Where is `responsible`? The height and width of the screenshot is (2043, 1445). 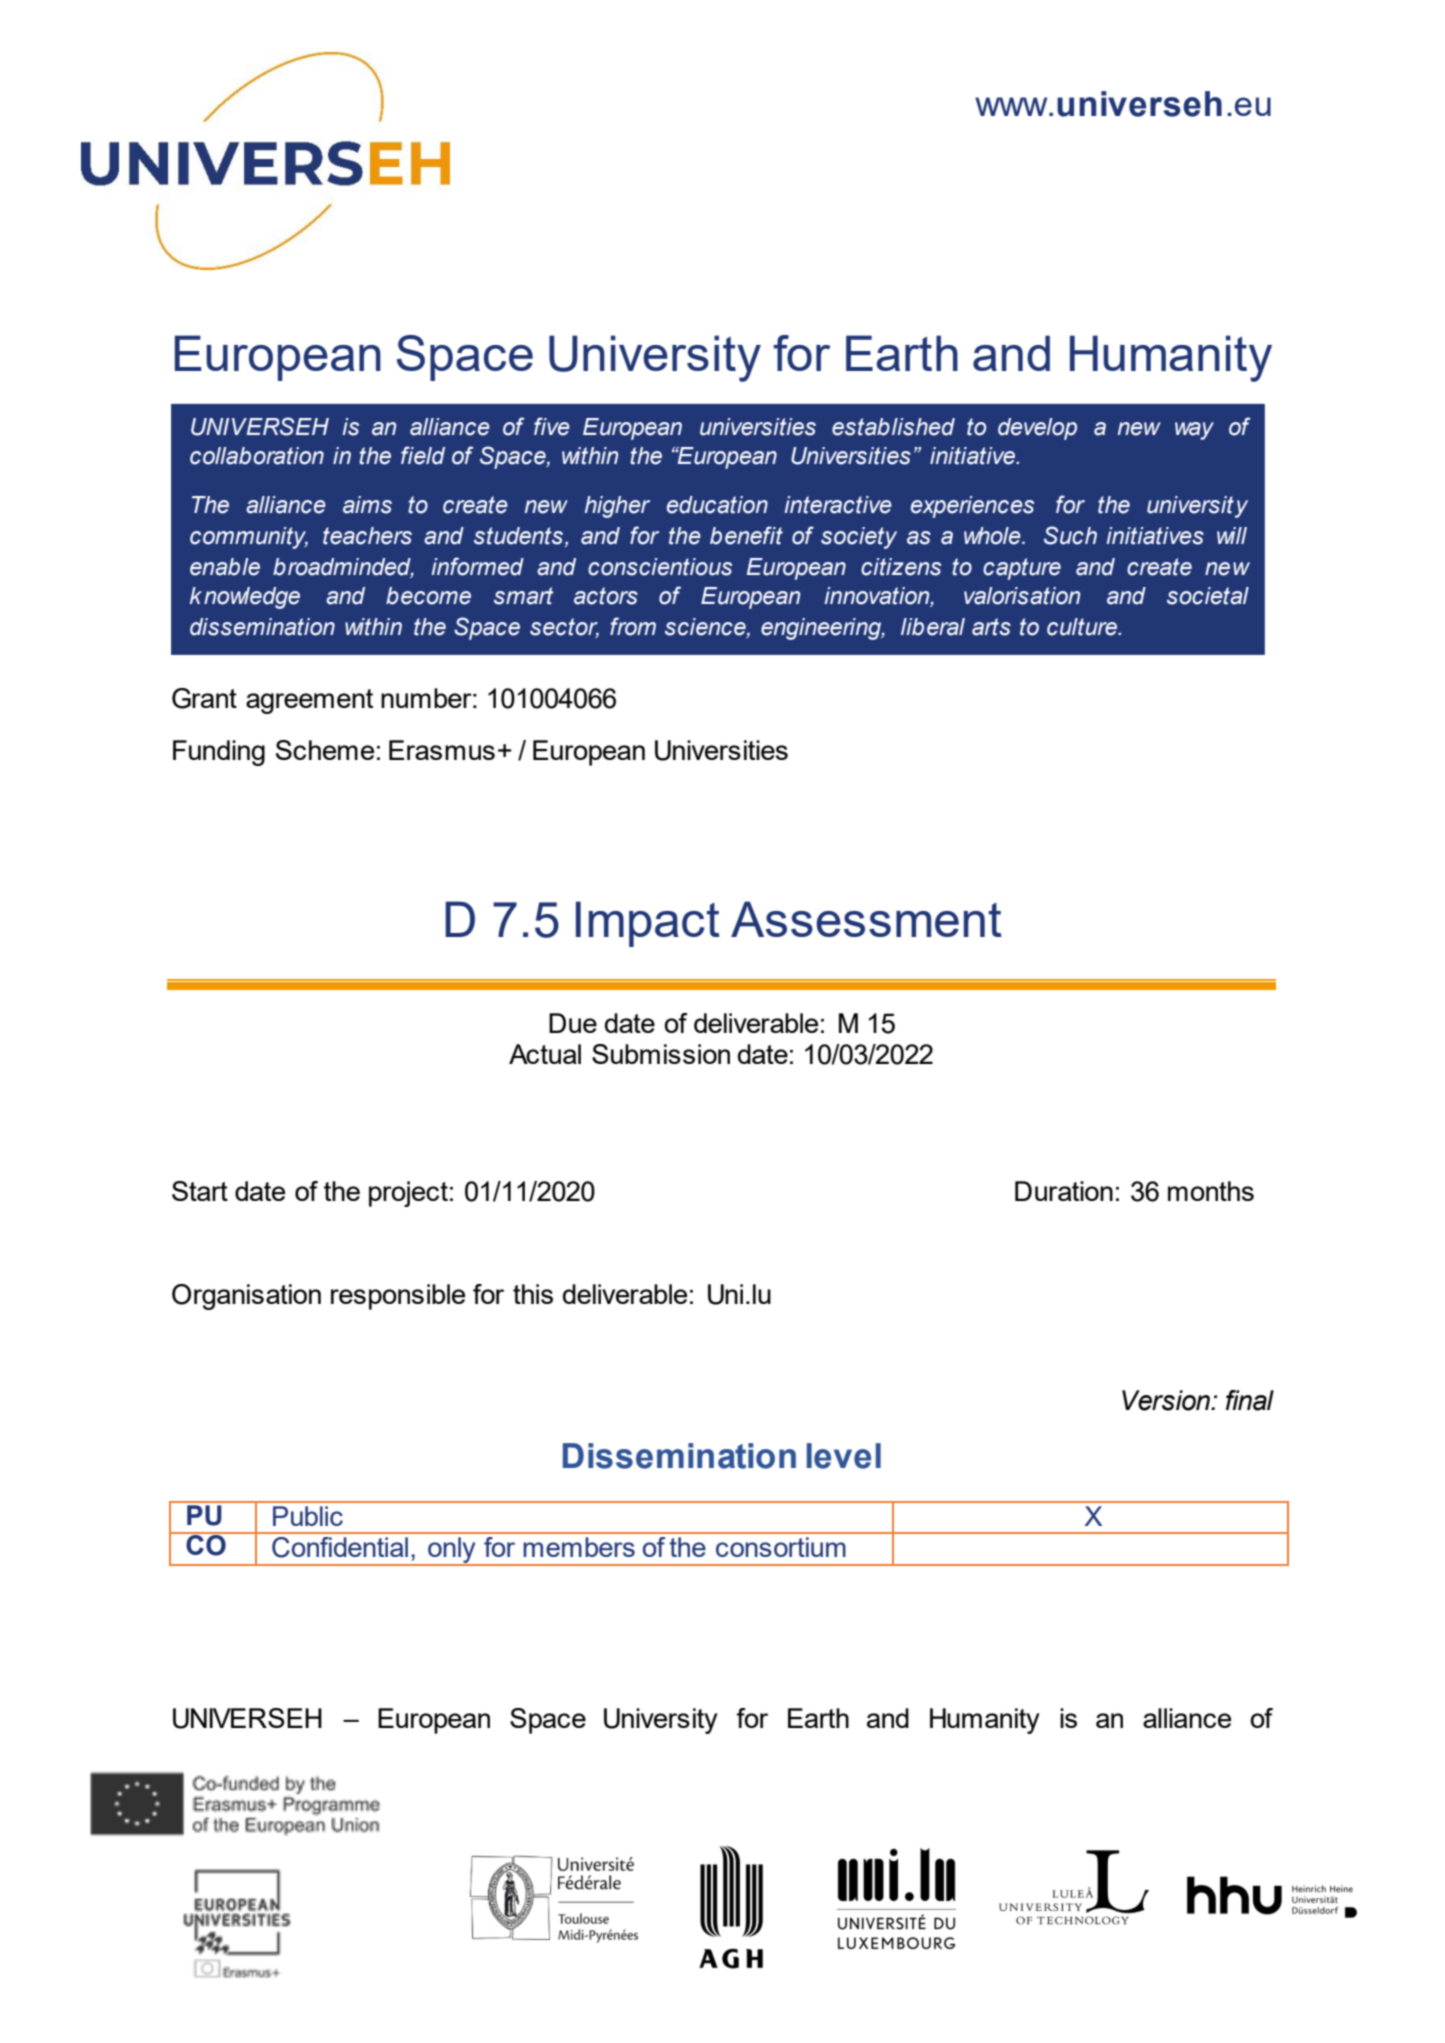 responsible is located at coordinates (398, 1297).
